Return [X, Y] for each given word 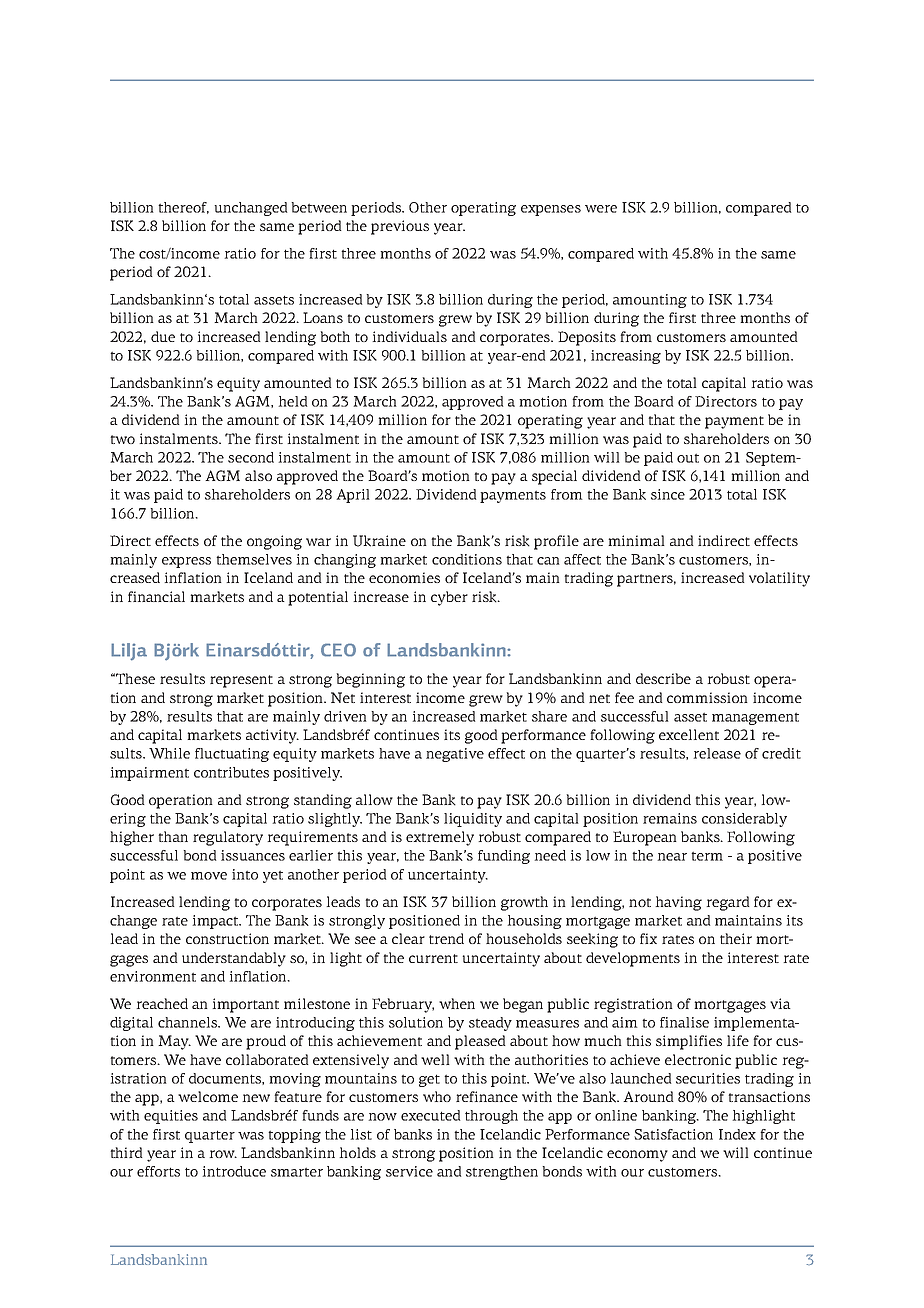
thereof [183, 208]
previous [400, 227]
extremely [440, 838]
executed [431, 1115]
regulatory [228, 838]
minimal [636, 540]
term [707, 856]
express [186, 562]
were [601, 209]
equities [171, 1117]
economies [404, 577]
